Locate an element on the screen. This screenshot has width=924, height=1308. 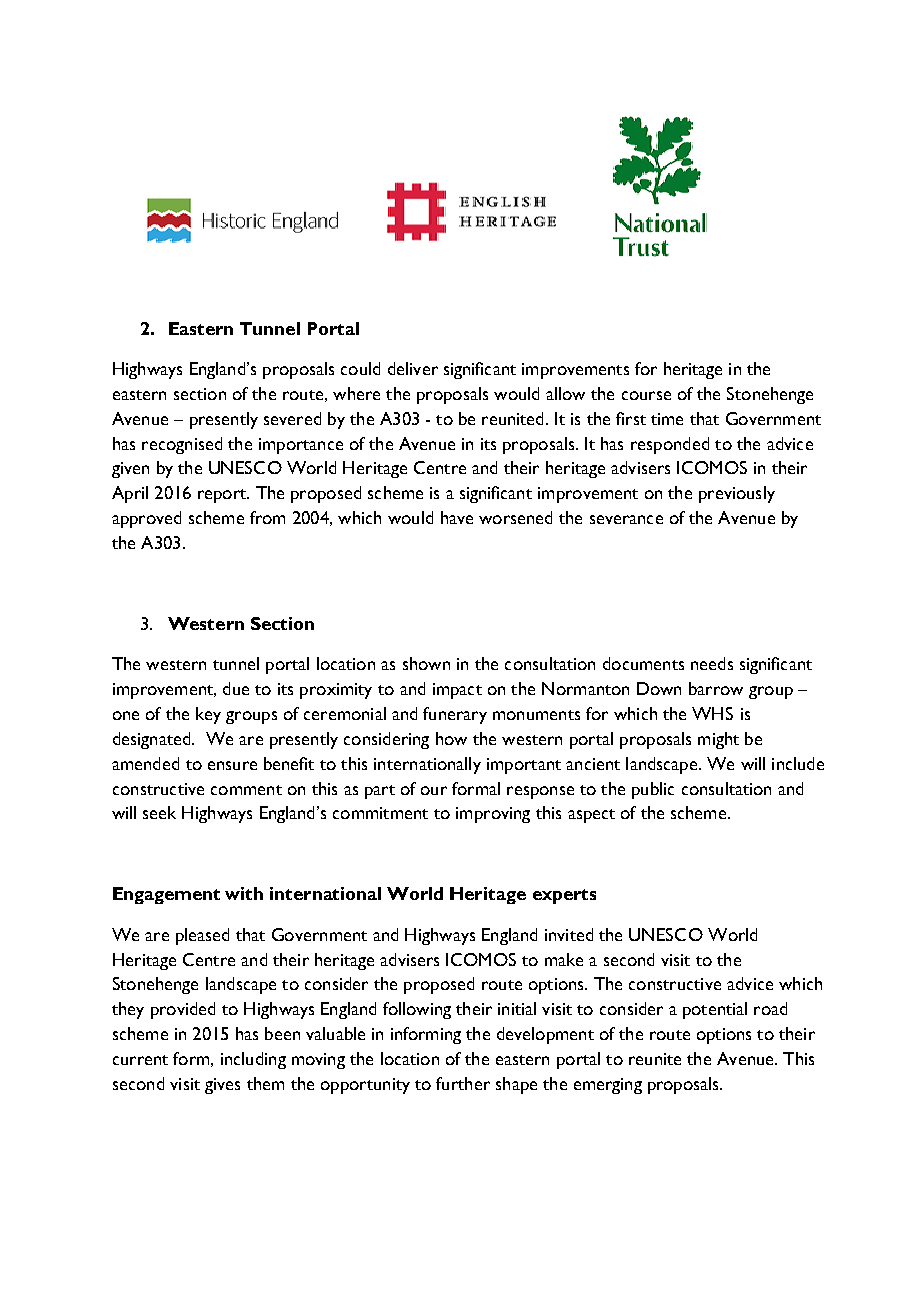
with is located at coordinates (244, 893).
